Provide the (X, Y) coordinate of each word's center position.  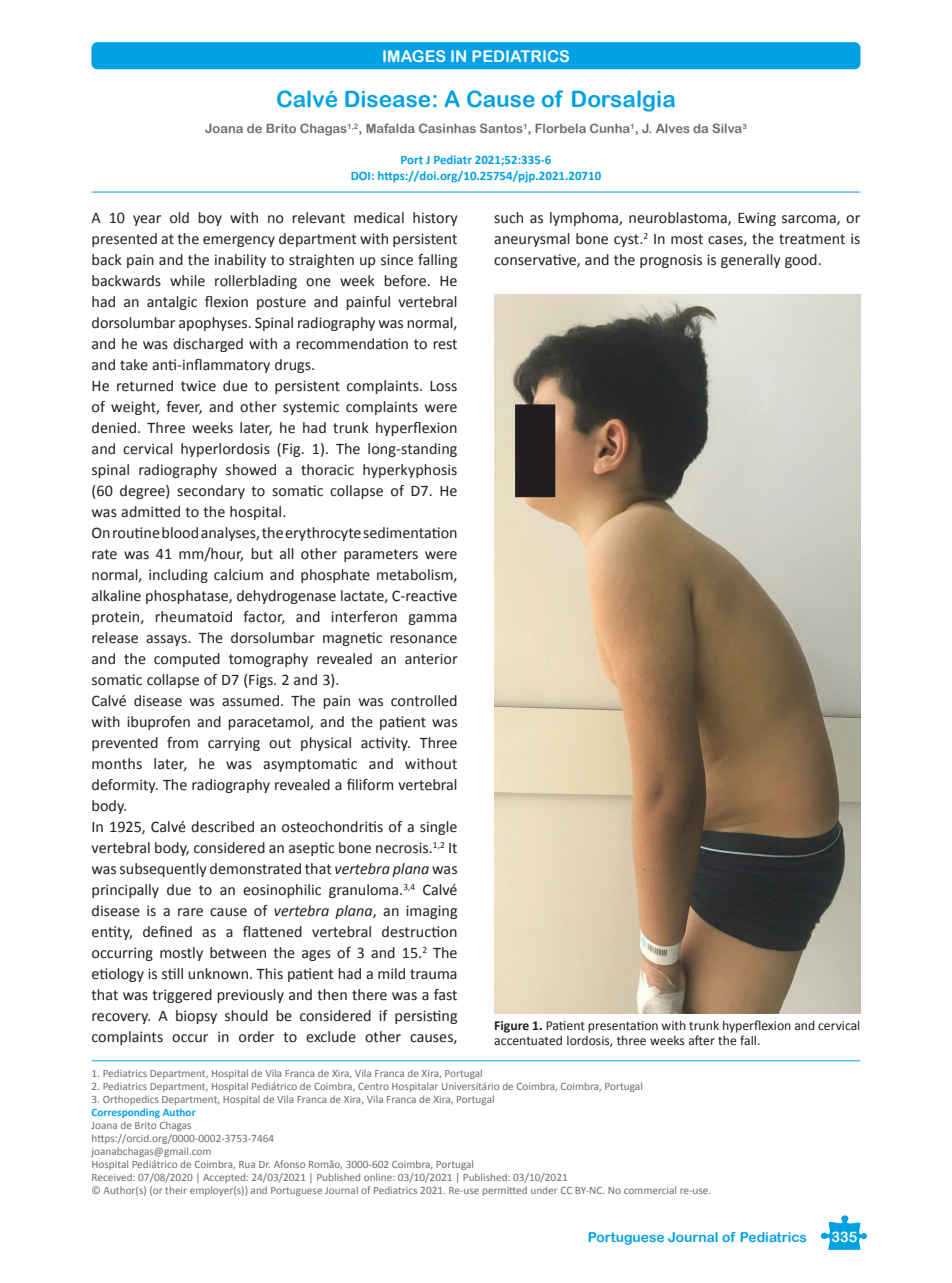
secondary (211, 492)
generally (751, 261)
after (702, 1040)
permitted (505, 1191)
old (179, 218)
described (222, 827)
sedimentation (410, 533)
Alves (673, 128)
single (438, 828)
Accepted (225, 1178)
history (435, 219)
